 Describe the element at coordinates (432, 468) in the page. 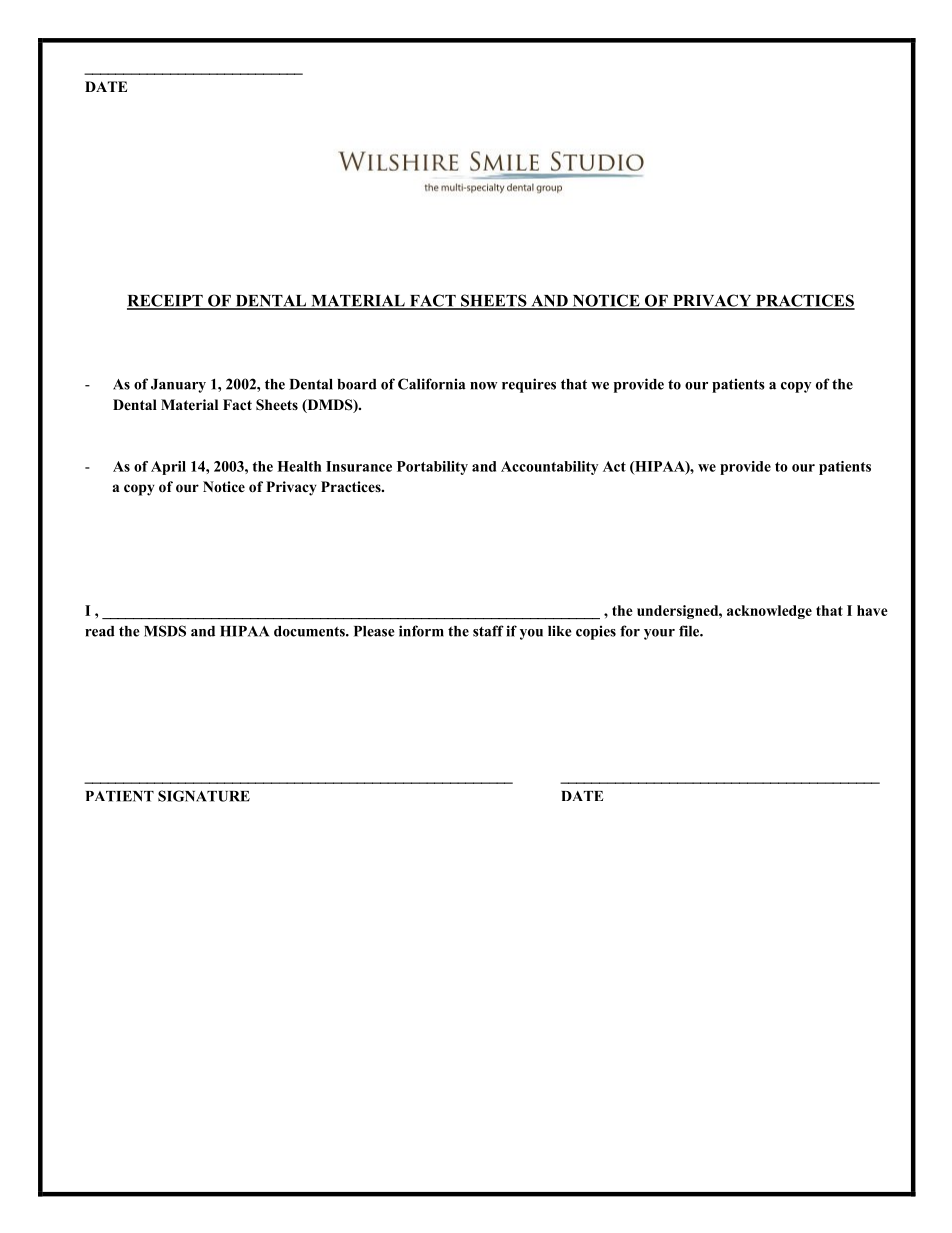

I see `Portability` at that location.
